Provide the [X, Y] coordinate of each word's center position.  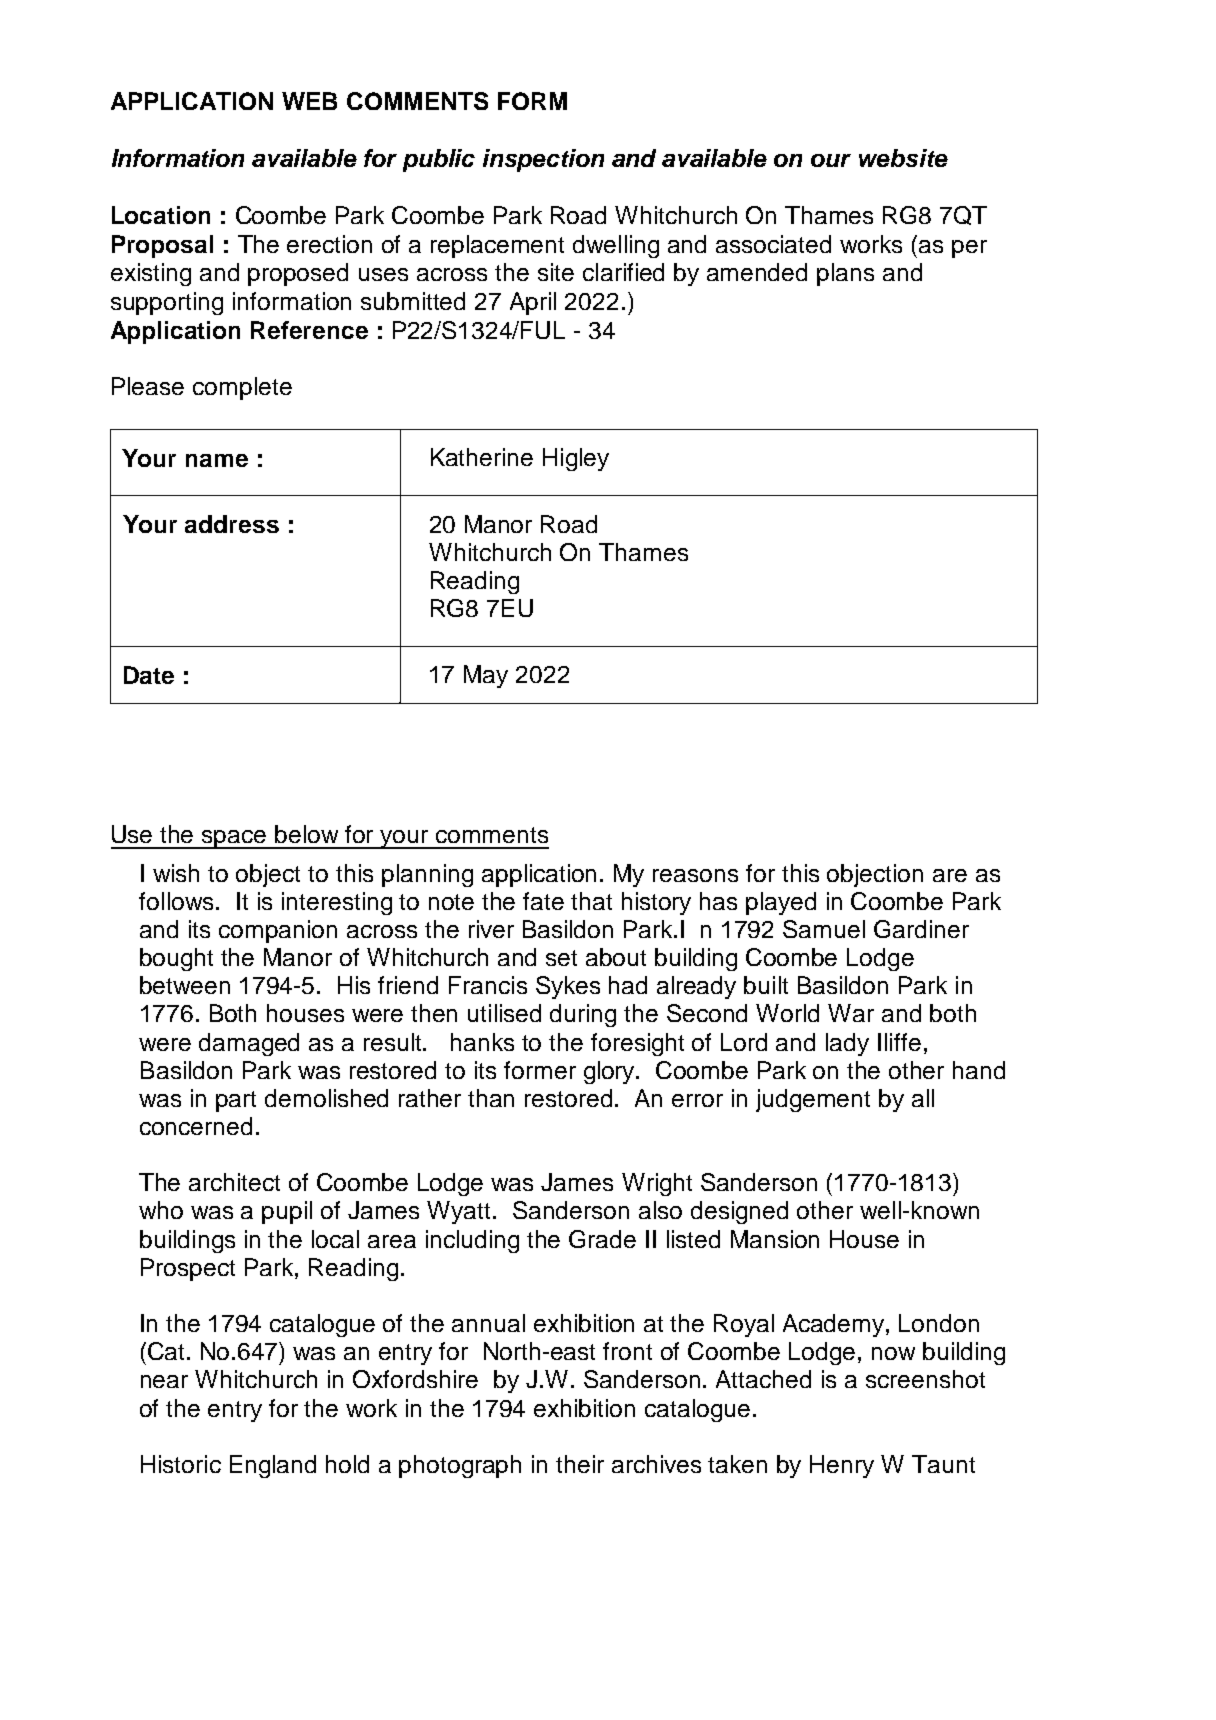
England [273, 1466]
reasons [695, 875]
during [583, 1015]
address [232, 524]
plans [845, 274]
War [851, 1013]
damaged [249, 1044]
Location [161, 215]
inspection [543, 160]
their [580, 1464]
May [486, 676]
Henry [842, 1466]
